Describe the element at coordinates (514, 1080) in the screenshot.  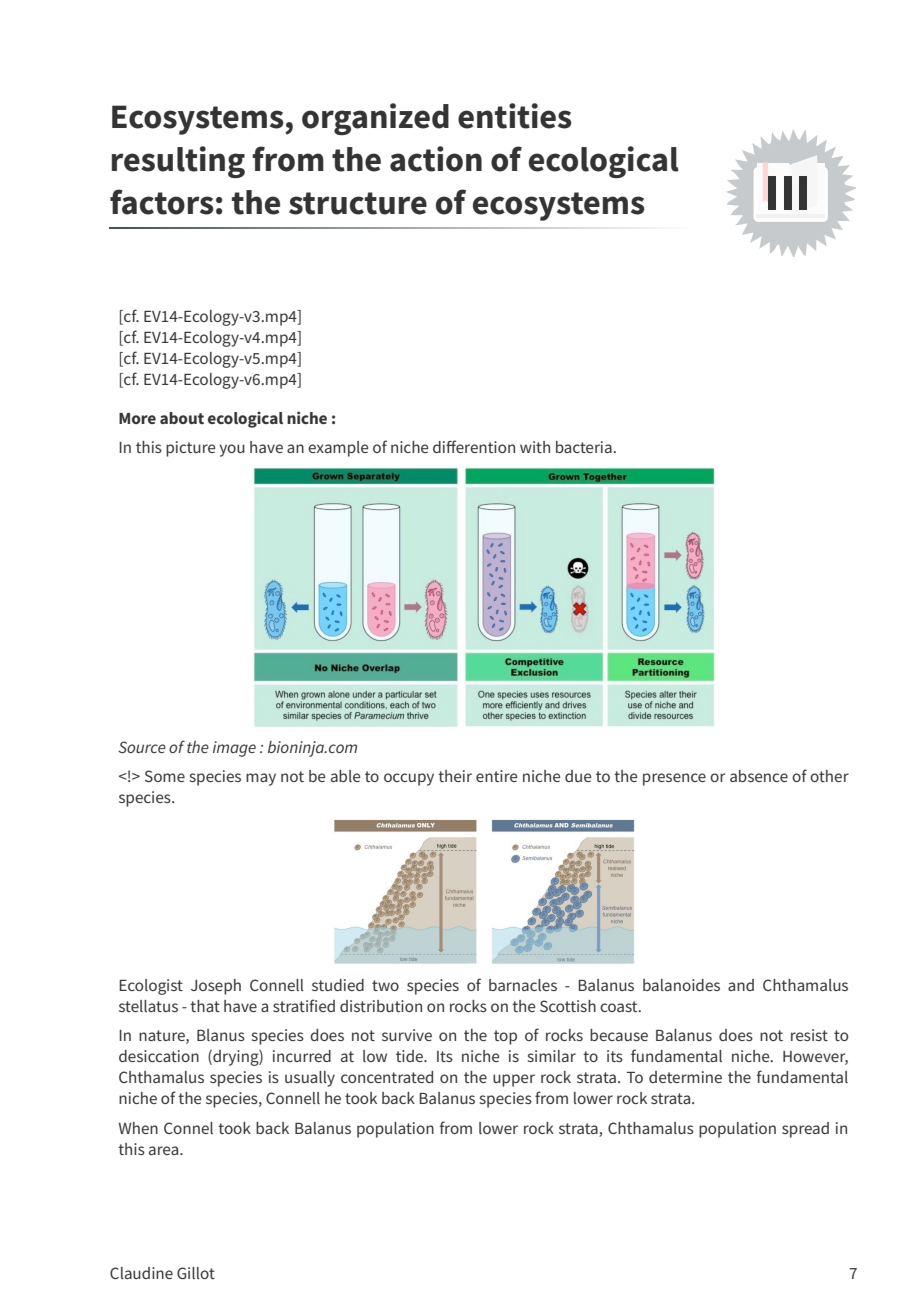
I see `upper` at that location.
